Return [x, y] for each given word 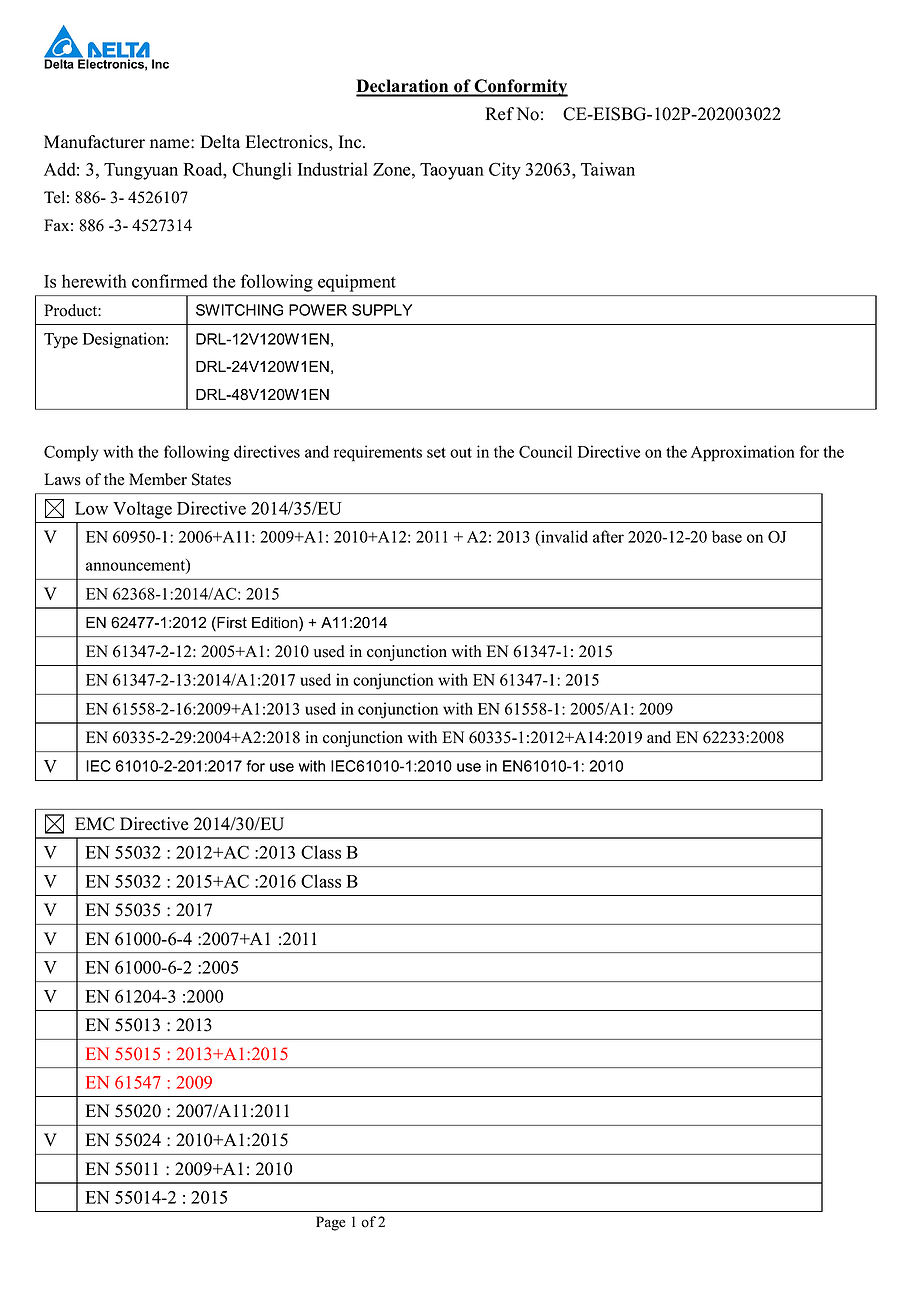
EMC [94, 824]
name [171, 144]
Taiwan [608, 169]
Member [158, 479]
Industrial [333, 169]
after [608, 536]
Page [331, 1223]
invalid [563, 538]
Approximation [743, 453]
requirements [378, 453]
